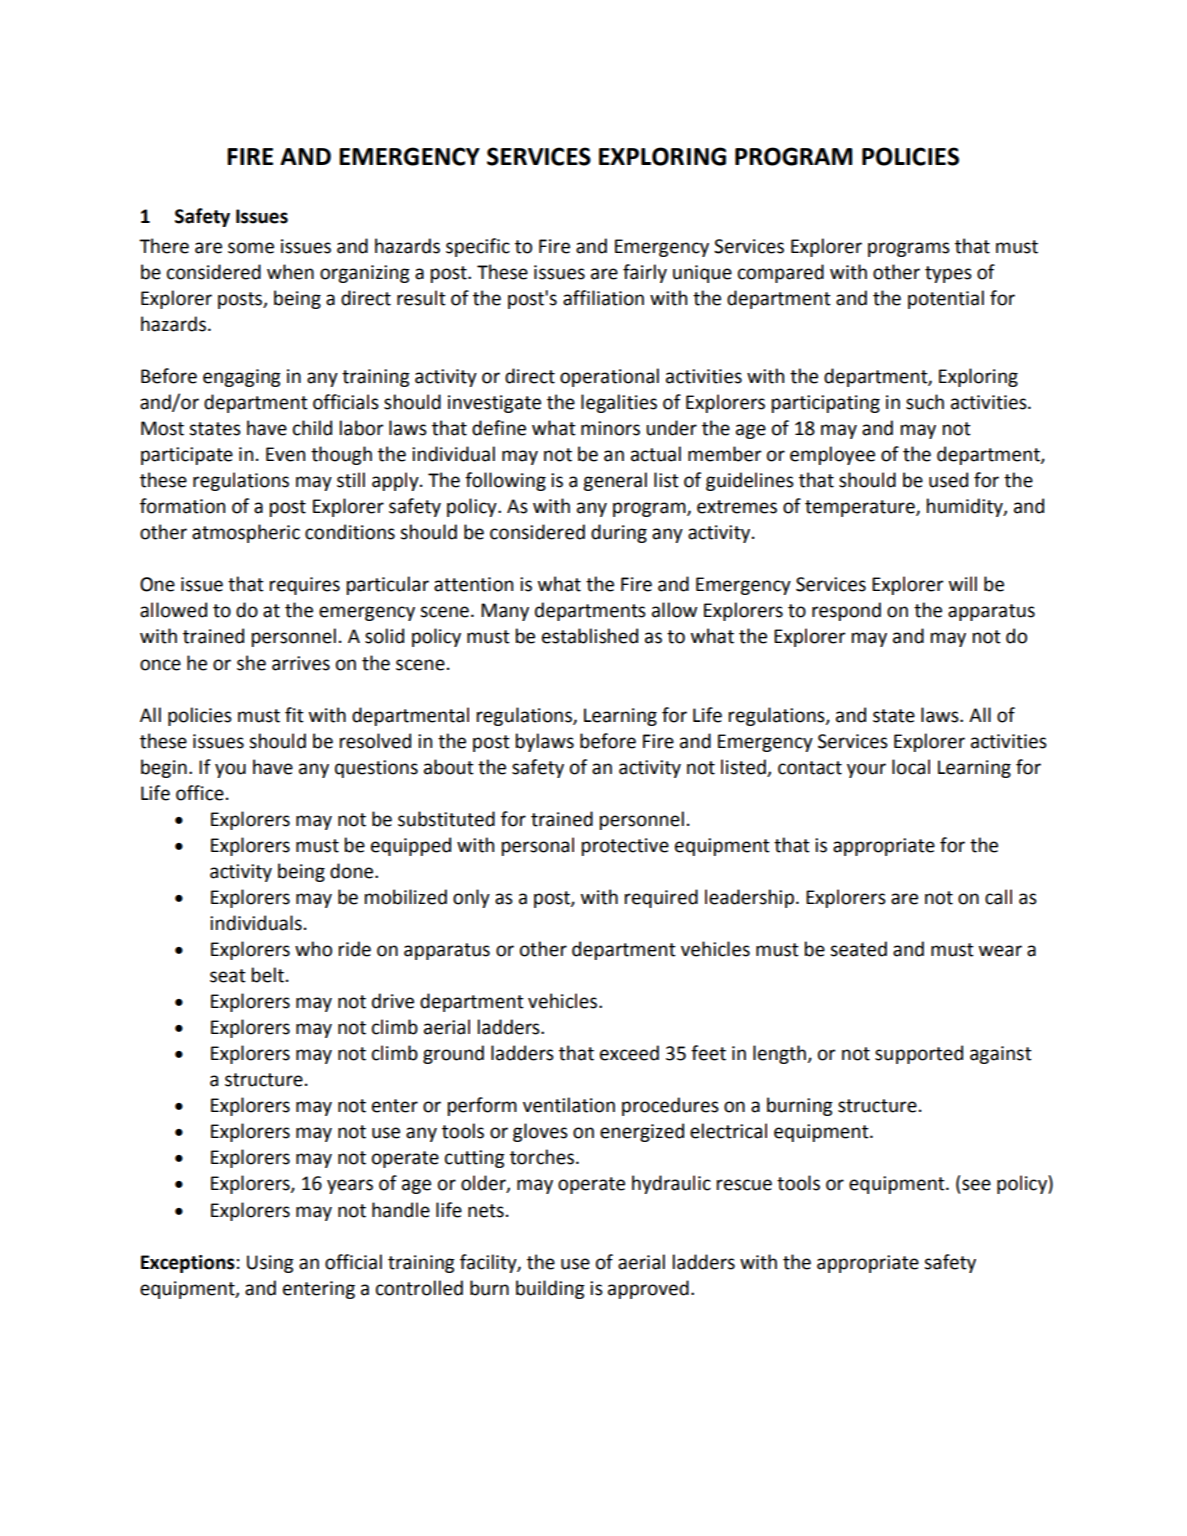 Image resolution: width=1187 pixels, height=1536 pixels. I want to click on see, so click(976, 1185).
